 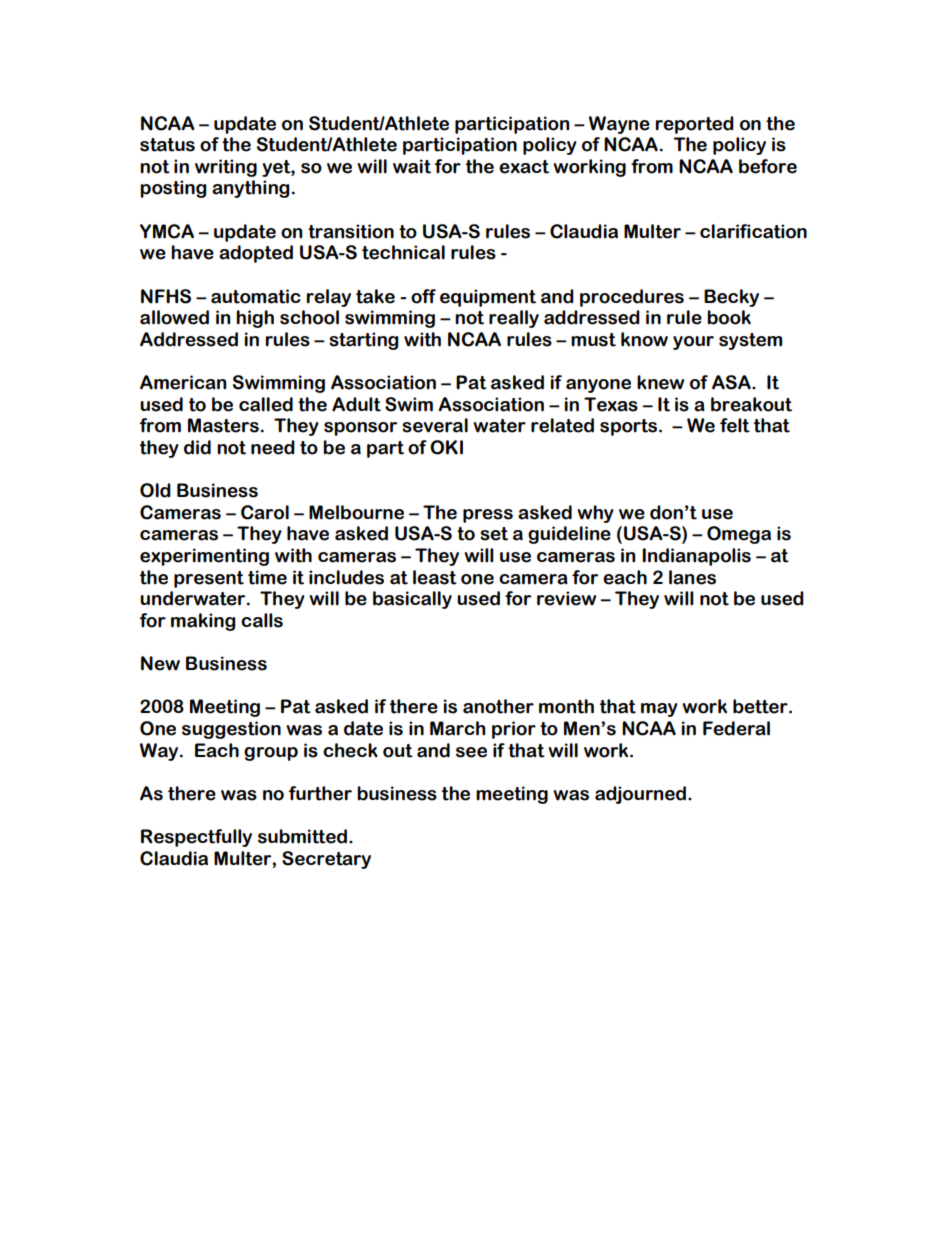 I want to click on Secretary, so click(x=326, y=860).
